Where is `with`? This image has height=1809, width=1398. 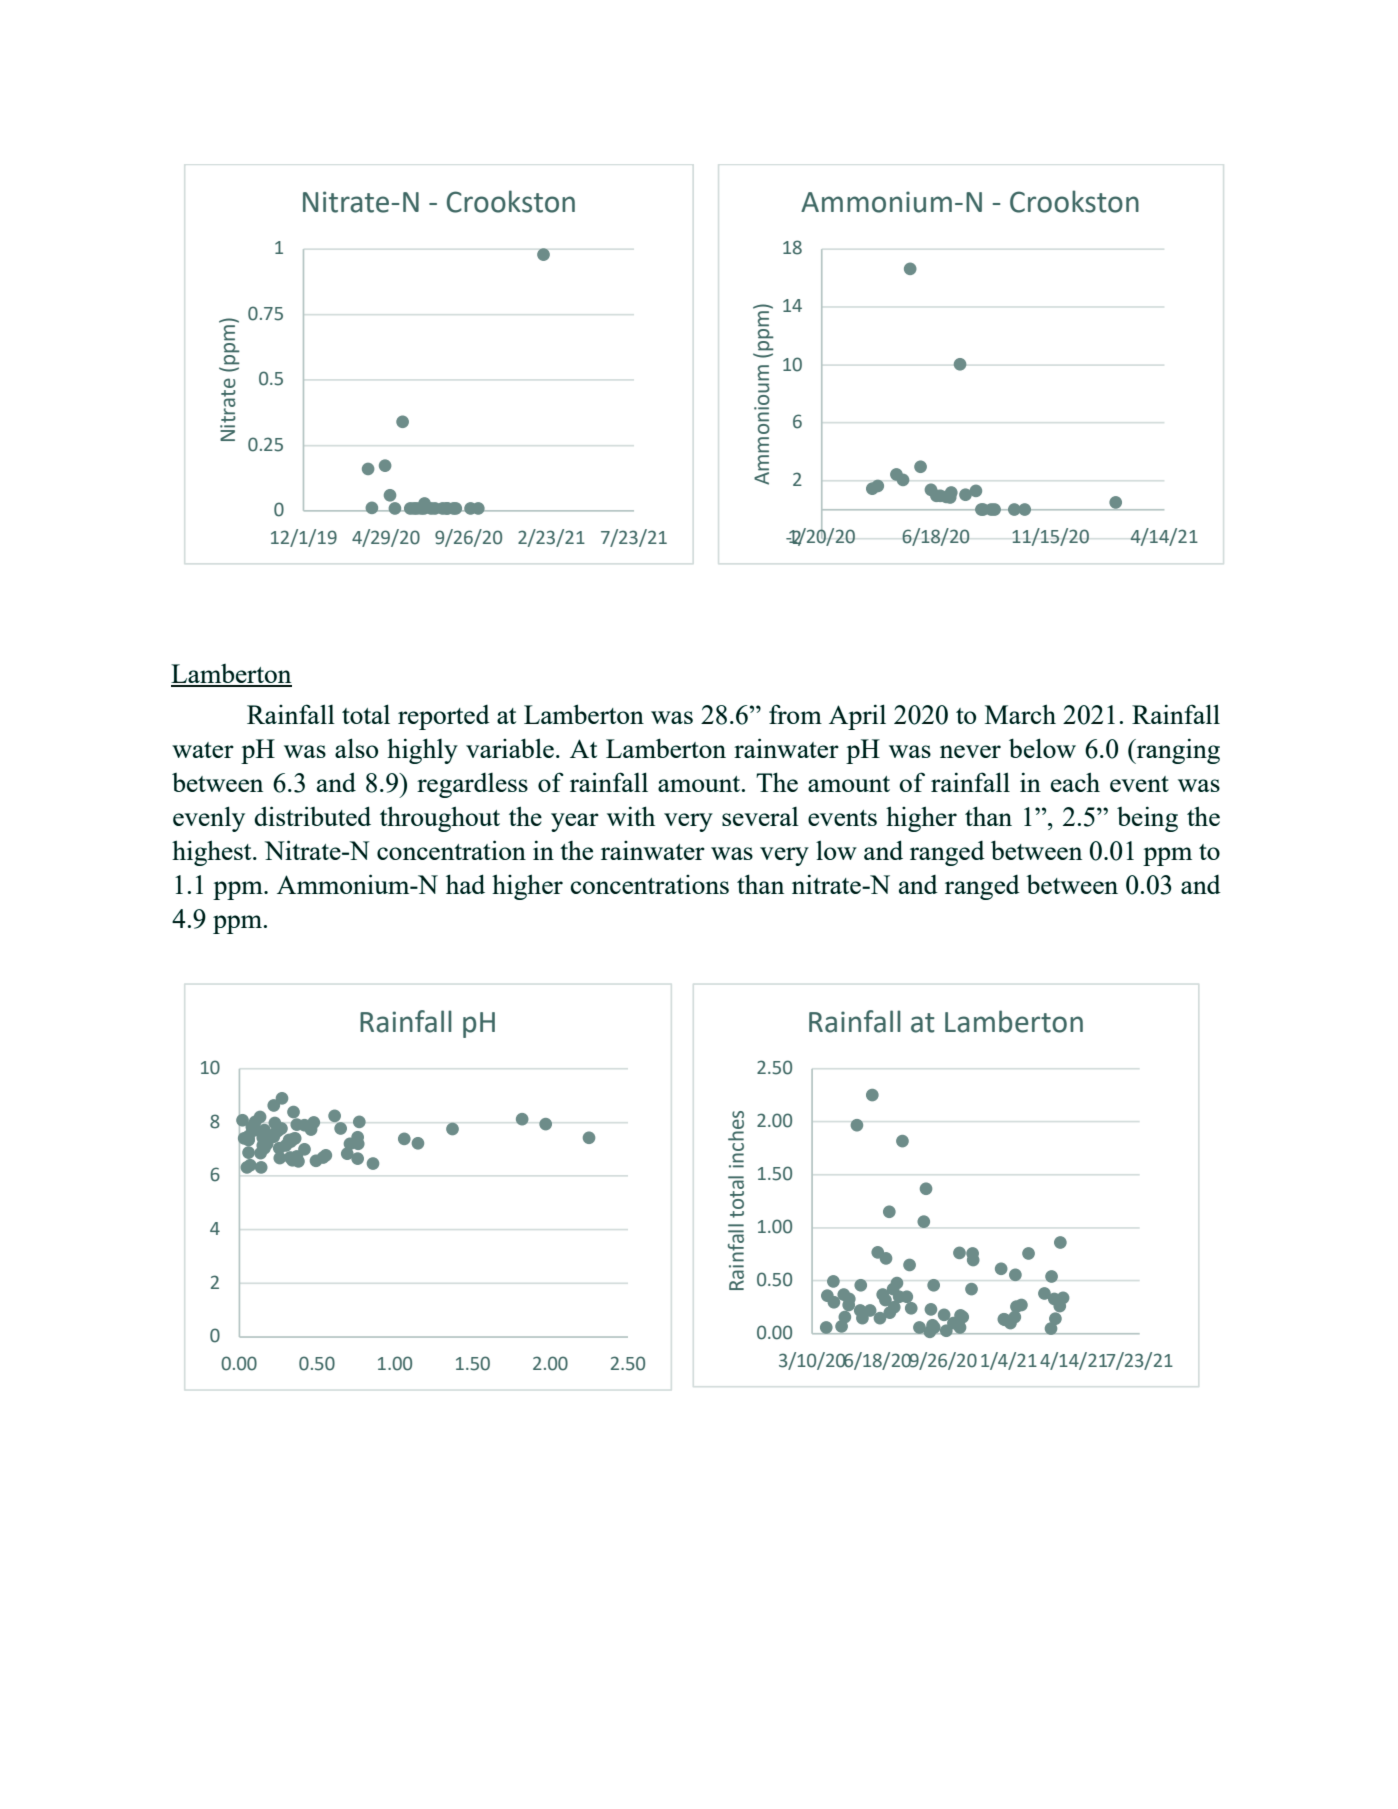 with is located at coordinates (631, 816).
